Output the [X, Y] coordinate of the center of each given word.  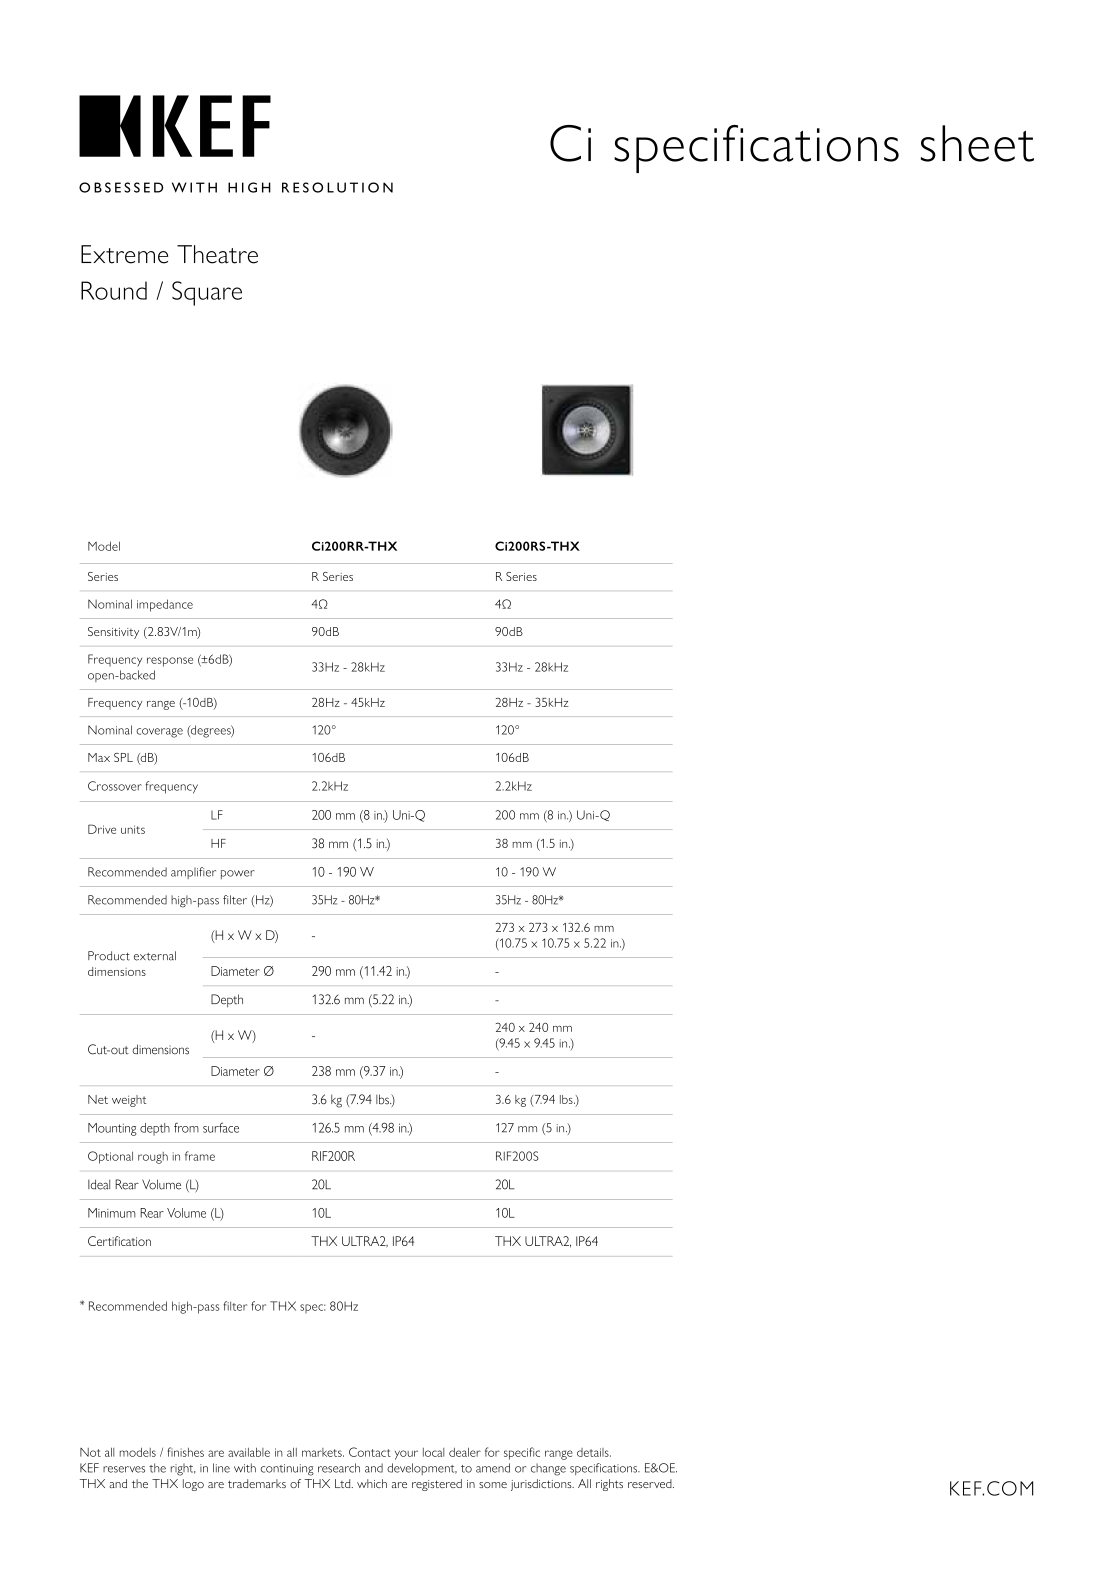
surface [221, 1127]
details [594, 1452]
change [548, 1469]
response [170, 662]
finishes [186, 1452]
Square [207, 293]
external [155, 956]
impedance [165, 605]
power [237, 874]
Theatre [217, 254]
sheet [977, 143]
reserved [651, 1483]
